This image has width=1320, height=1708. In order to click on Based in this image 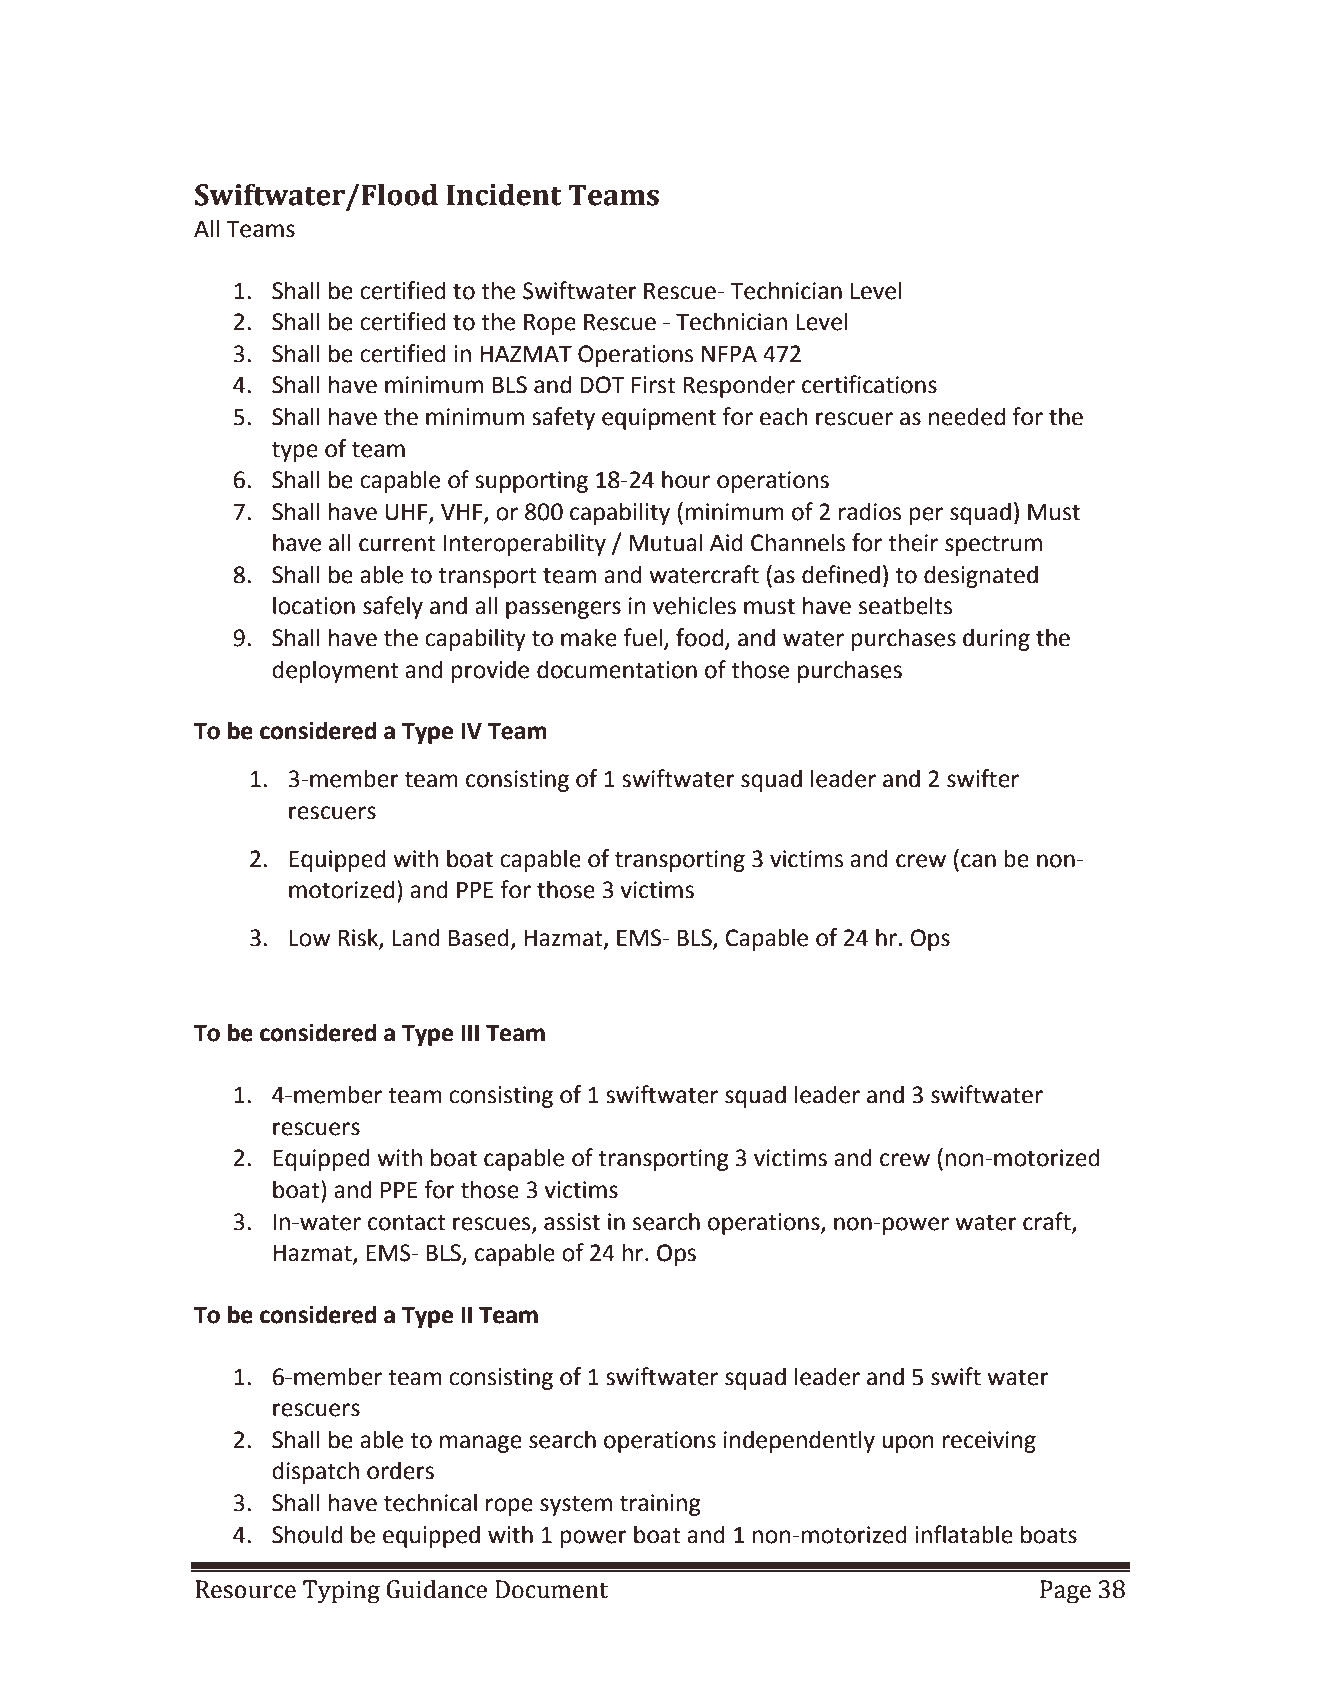, I will do `click(479, 937)`.
